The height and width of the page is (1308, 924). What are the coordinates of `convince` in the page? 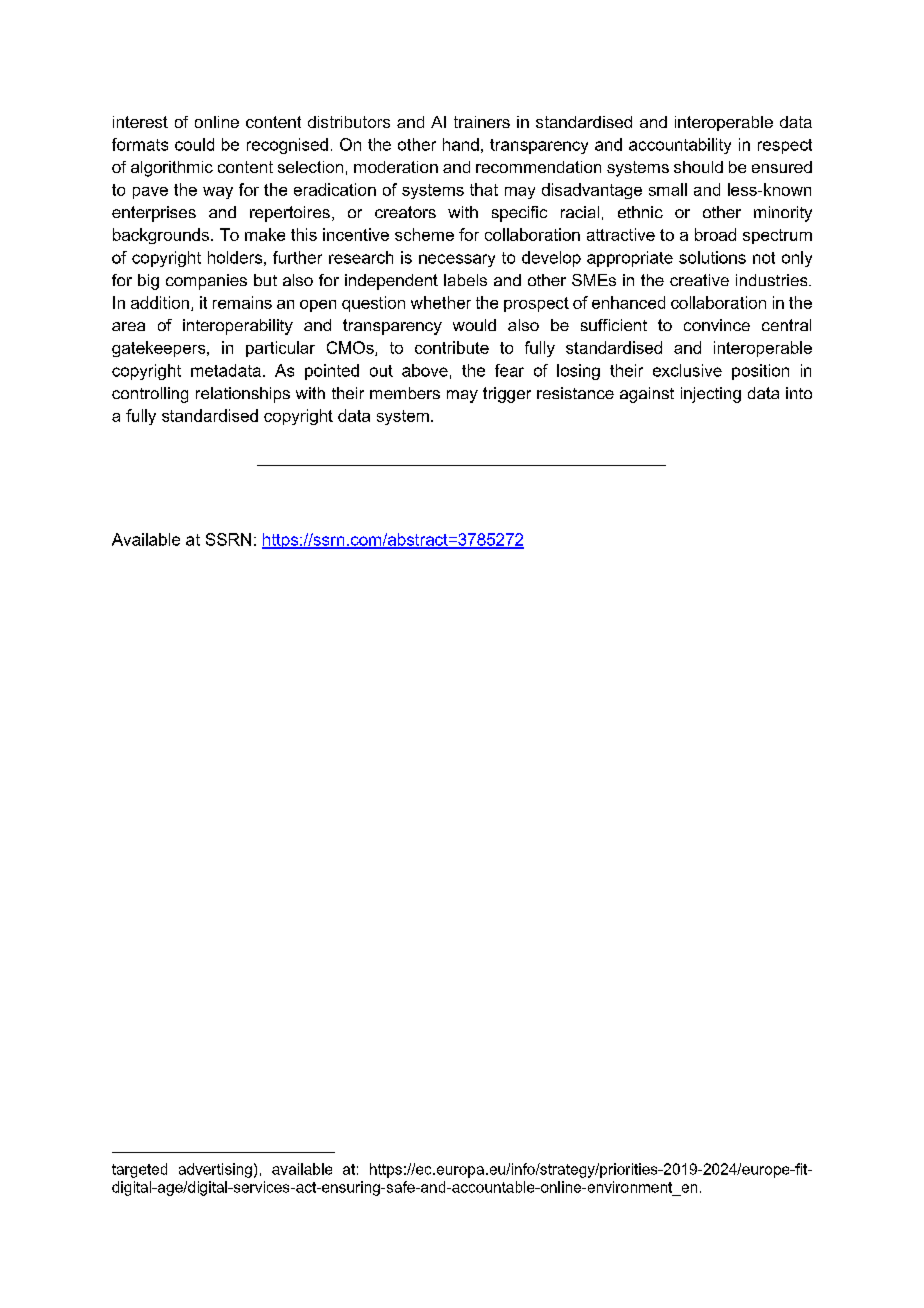 It's located at (717, 325).
